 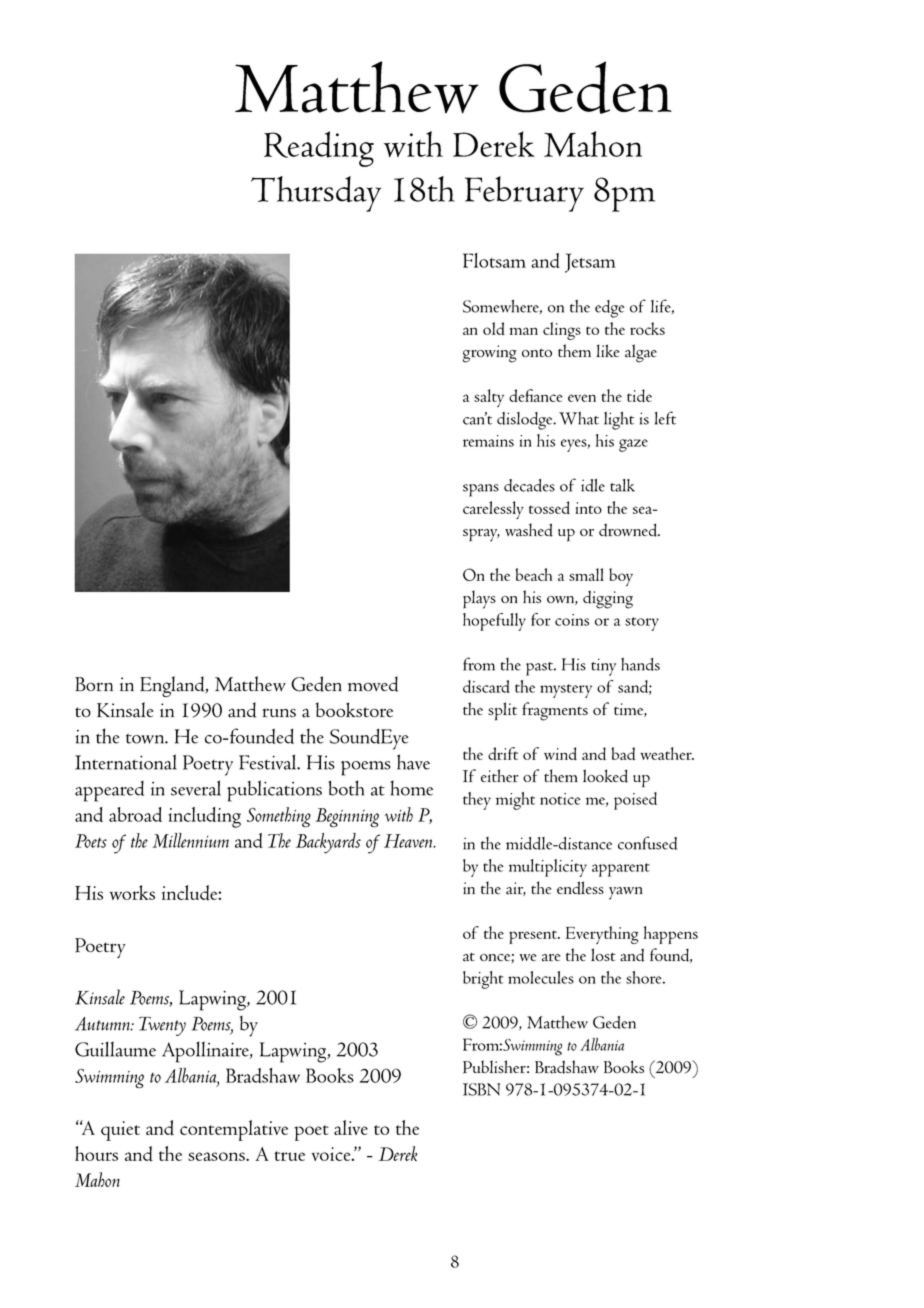 What do you see at coordinates (319, 149) in the document?
I see `Reading` at bounding box center [319, 149].
